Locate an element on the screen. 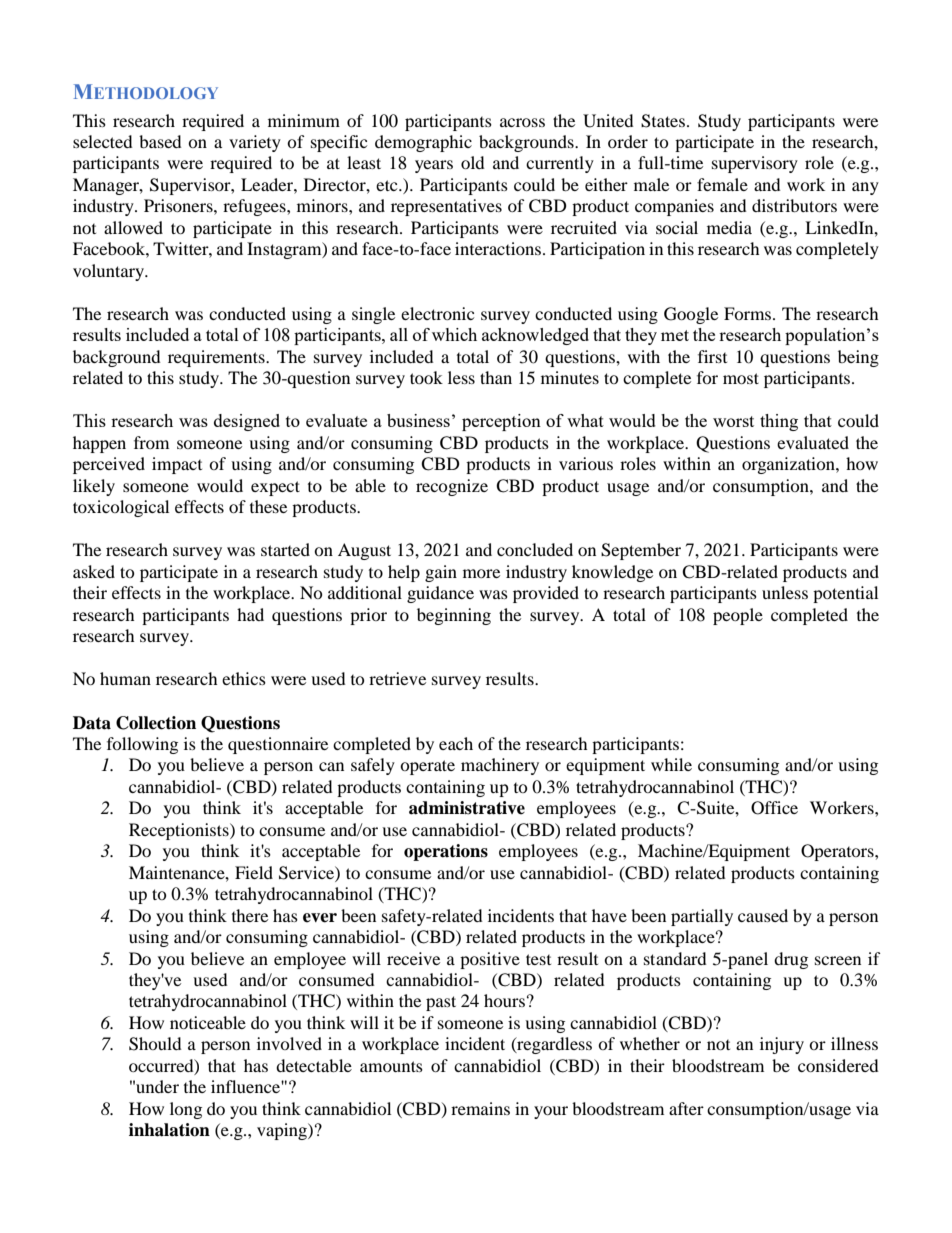 Image resolution: width=952 pixels, height=1233 pixels. old is located at coordinates (473, 162).
